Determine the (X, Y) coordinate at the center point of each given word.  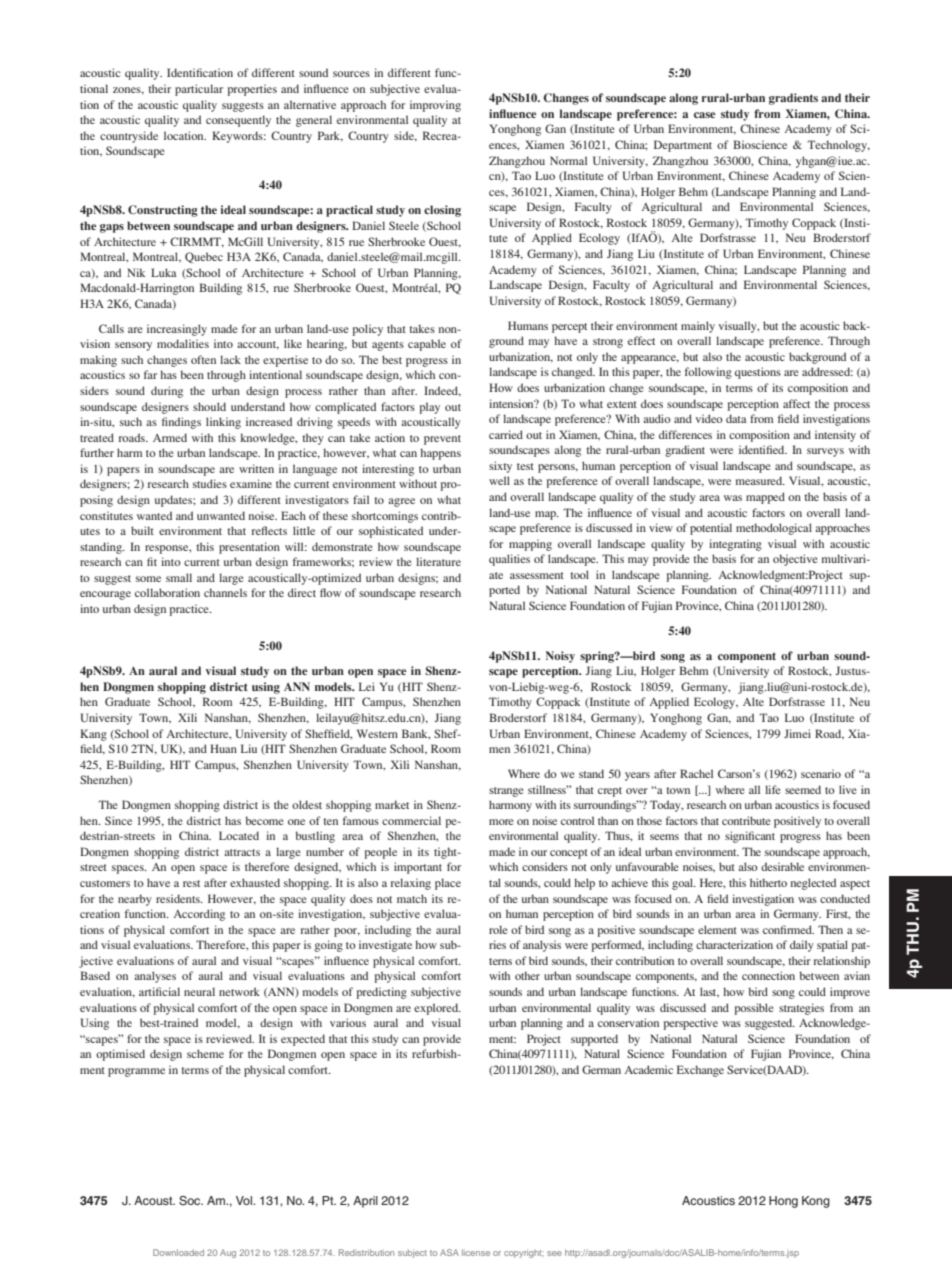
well (499, 480)
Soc (191, 1201)
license (476, 1252)
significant (750, 837)
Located (239, 835)
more (501, 822)
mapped (765, 498)
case (705, 115)
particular (199, 90)
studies (210, 483)
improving (435, 106)
